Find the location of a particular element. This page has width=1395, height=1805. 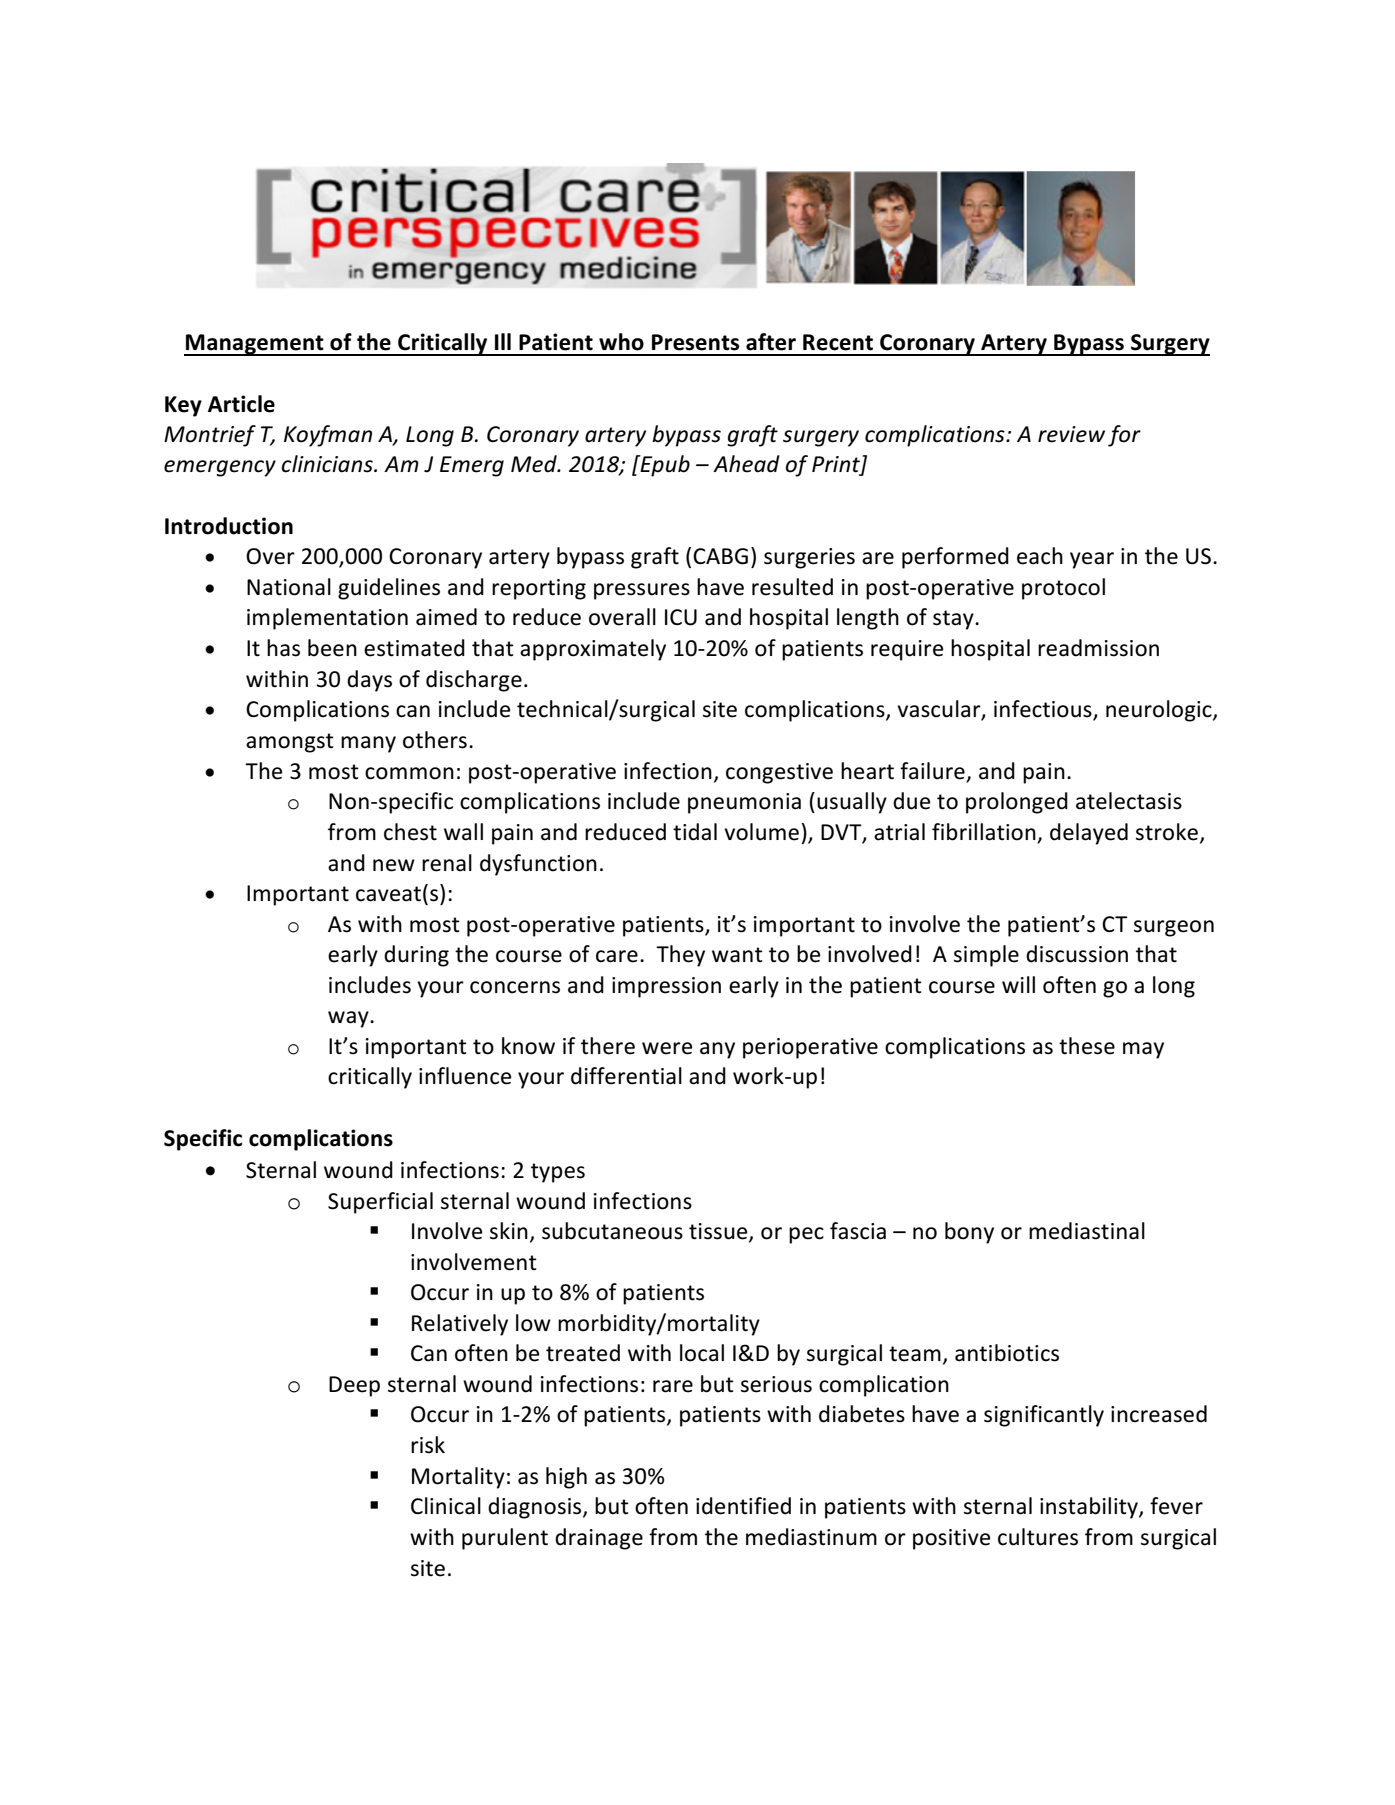

during is located at coordinates (416, 956).
